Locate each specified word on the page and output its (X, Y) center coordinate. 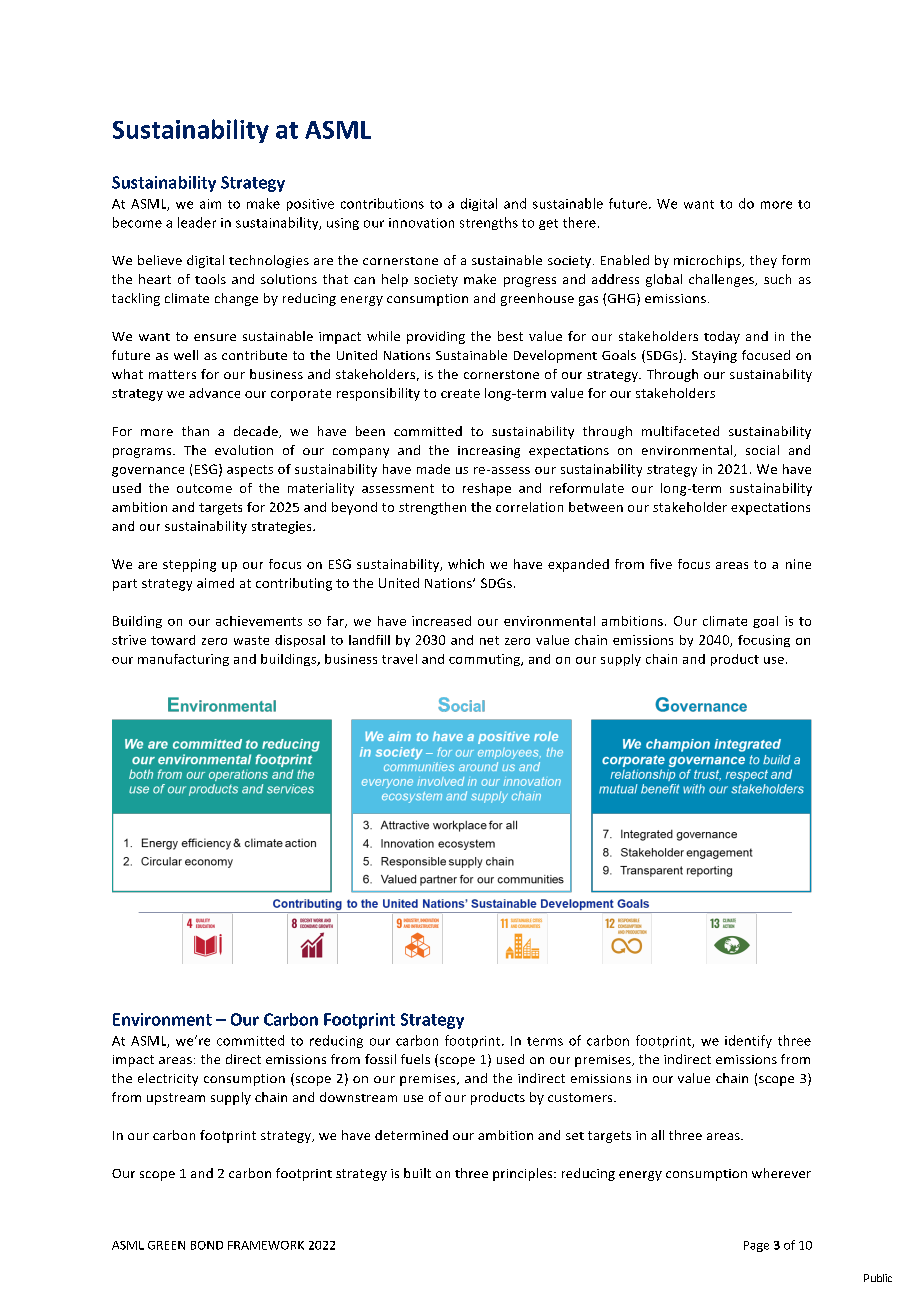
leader (197, 222)
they (763, 261)
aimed (215, 583)
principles (524, 1174)
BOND (207, 1245)
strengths (489, 223)
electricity (168, 1079)
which (466, 564)
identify (748, 1041)
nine (798, 564)
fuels (415, 1059)
